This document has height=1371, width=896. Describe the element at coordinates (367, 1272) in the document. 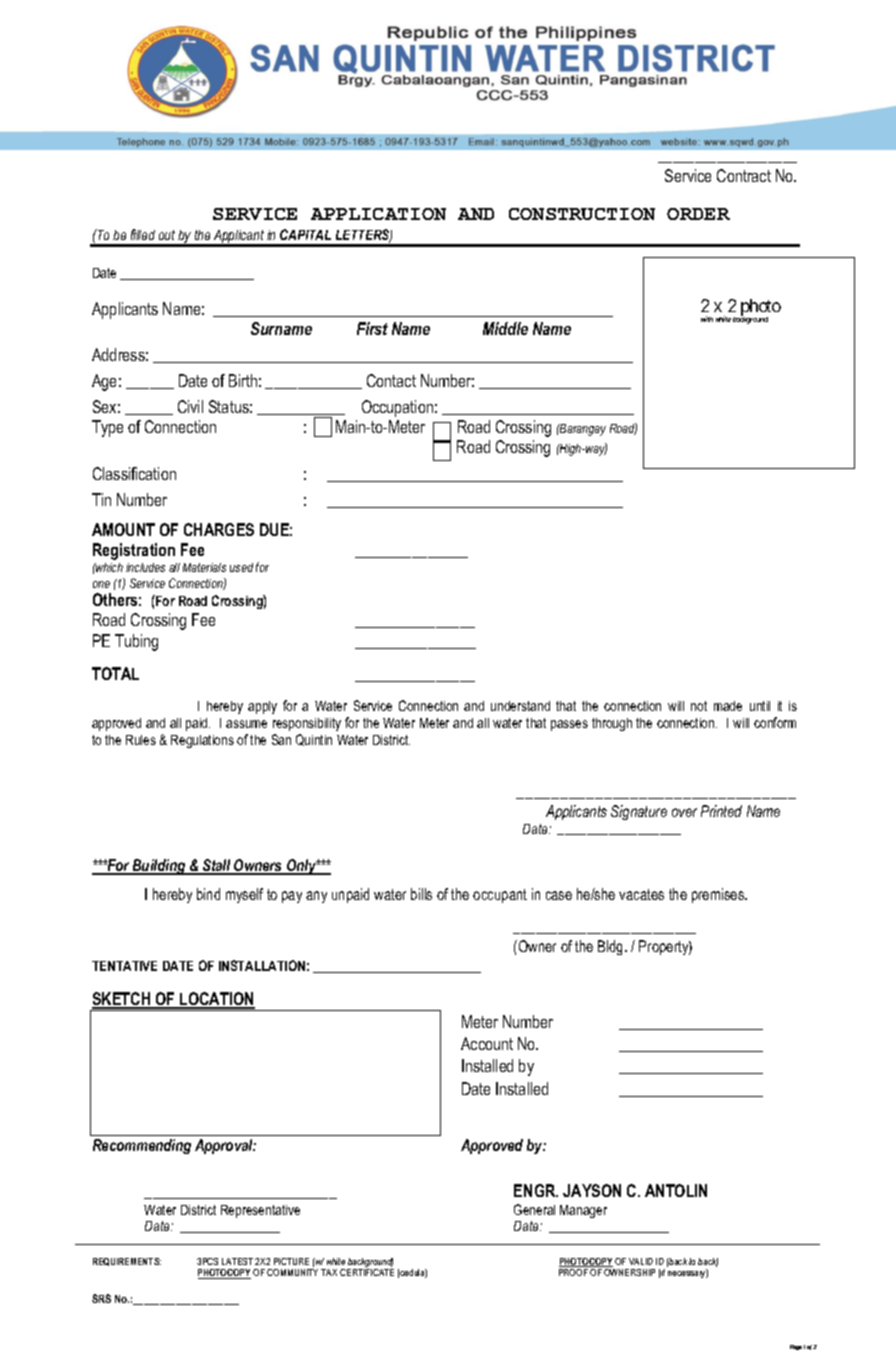

I see `CERTIFICATE` at that location.
